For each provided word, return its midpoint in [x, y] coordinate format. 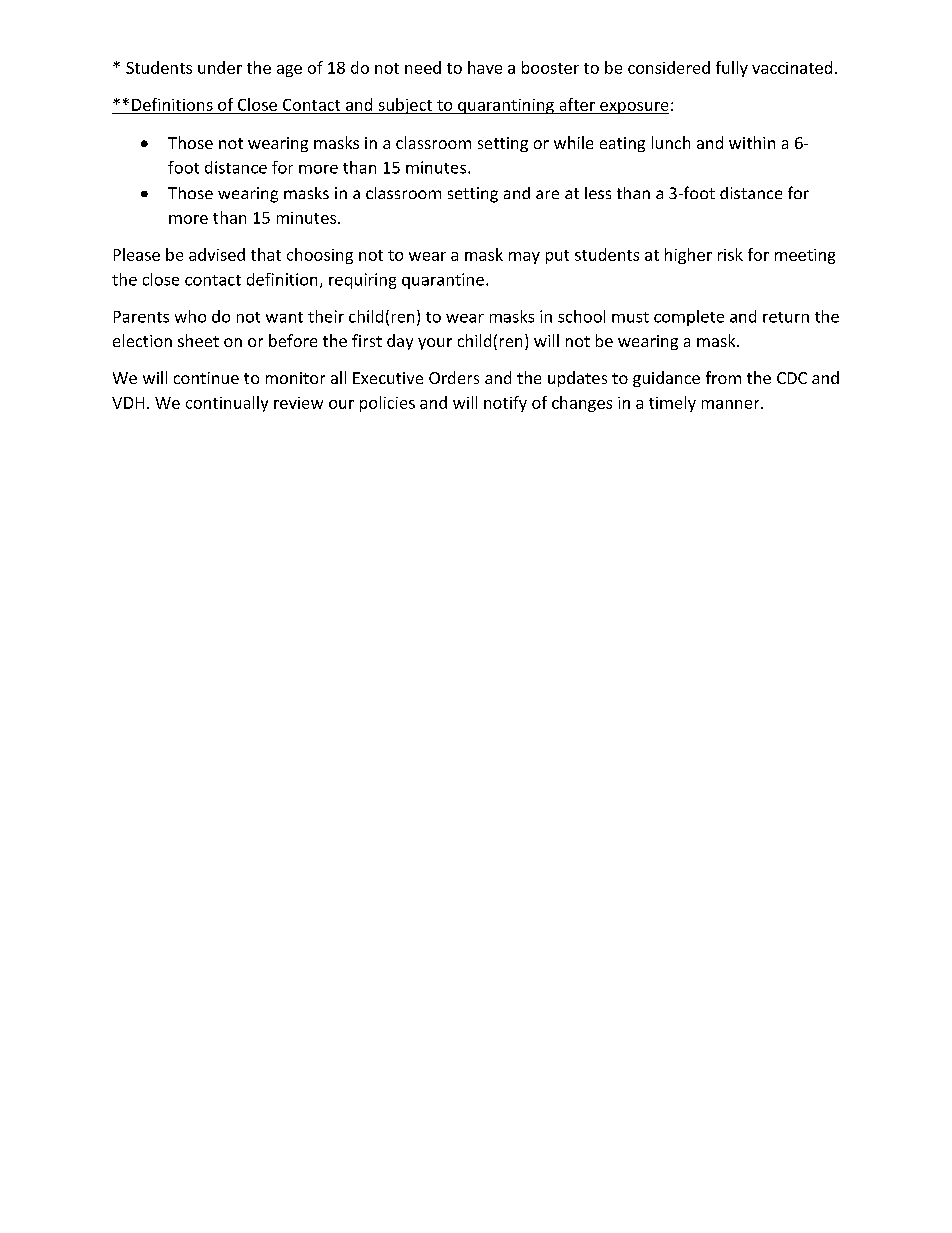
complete [689, 318]
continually [227, 404]
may [524, 258]
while [573, 142]
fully [732, 69]
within [752, 142]
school [581, 316]
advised [217, 254]
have [485, 67]
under [220, 67]
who [190, 316]
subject [405, 106]
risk [730, 254]
